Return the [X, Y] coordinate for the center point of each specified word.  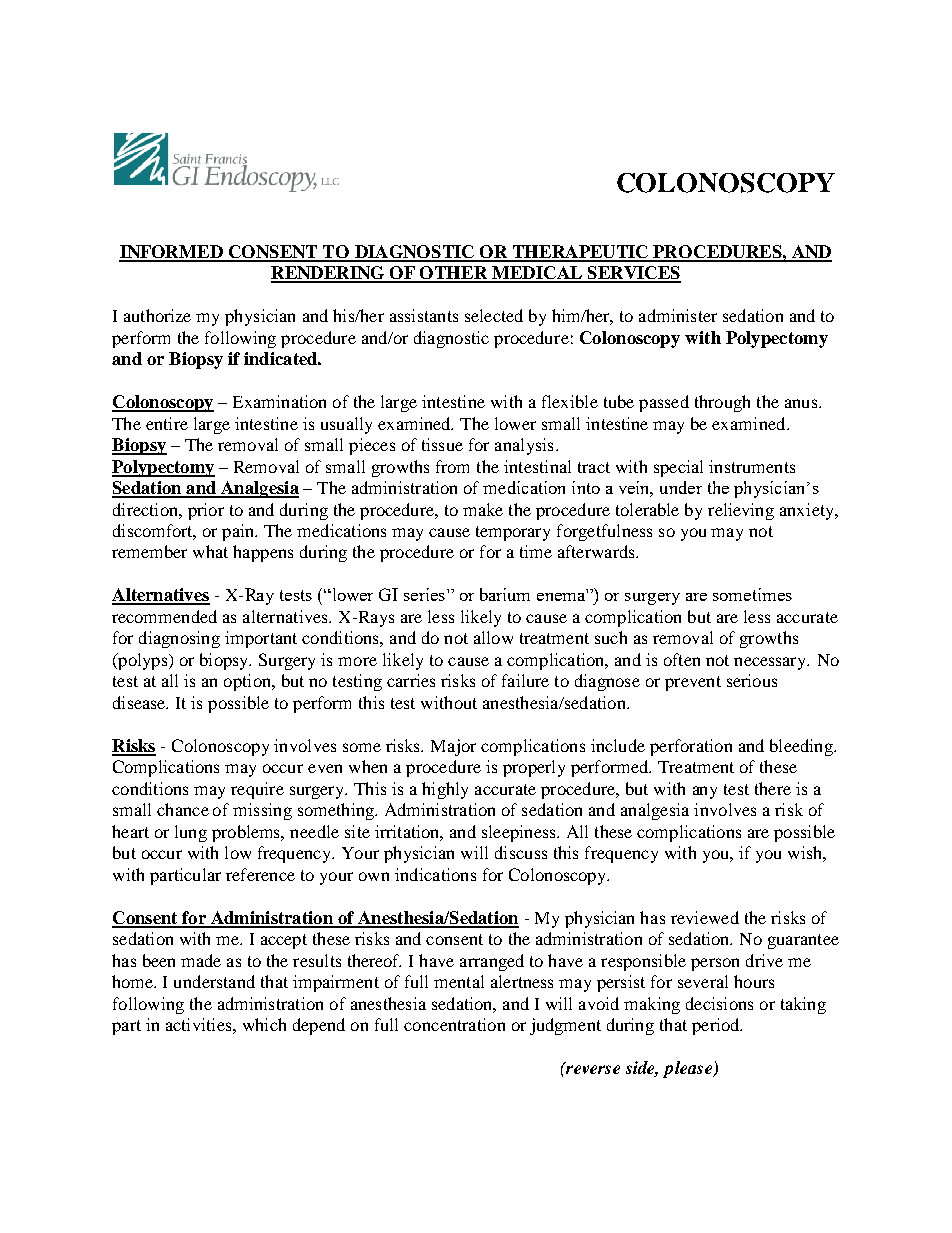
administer [678, 315]
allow [493, 637]
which [264, 1024]
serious [752, 680]
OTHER [454, 274]
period [717, 1026]
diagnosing [179, 639]
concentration [454, 1024]
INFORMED [172, 253]
